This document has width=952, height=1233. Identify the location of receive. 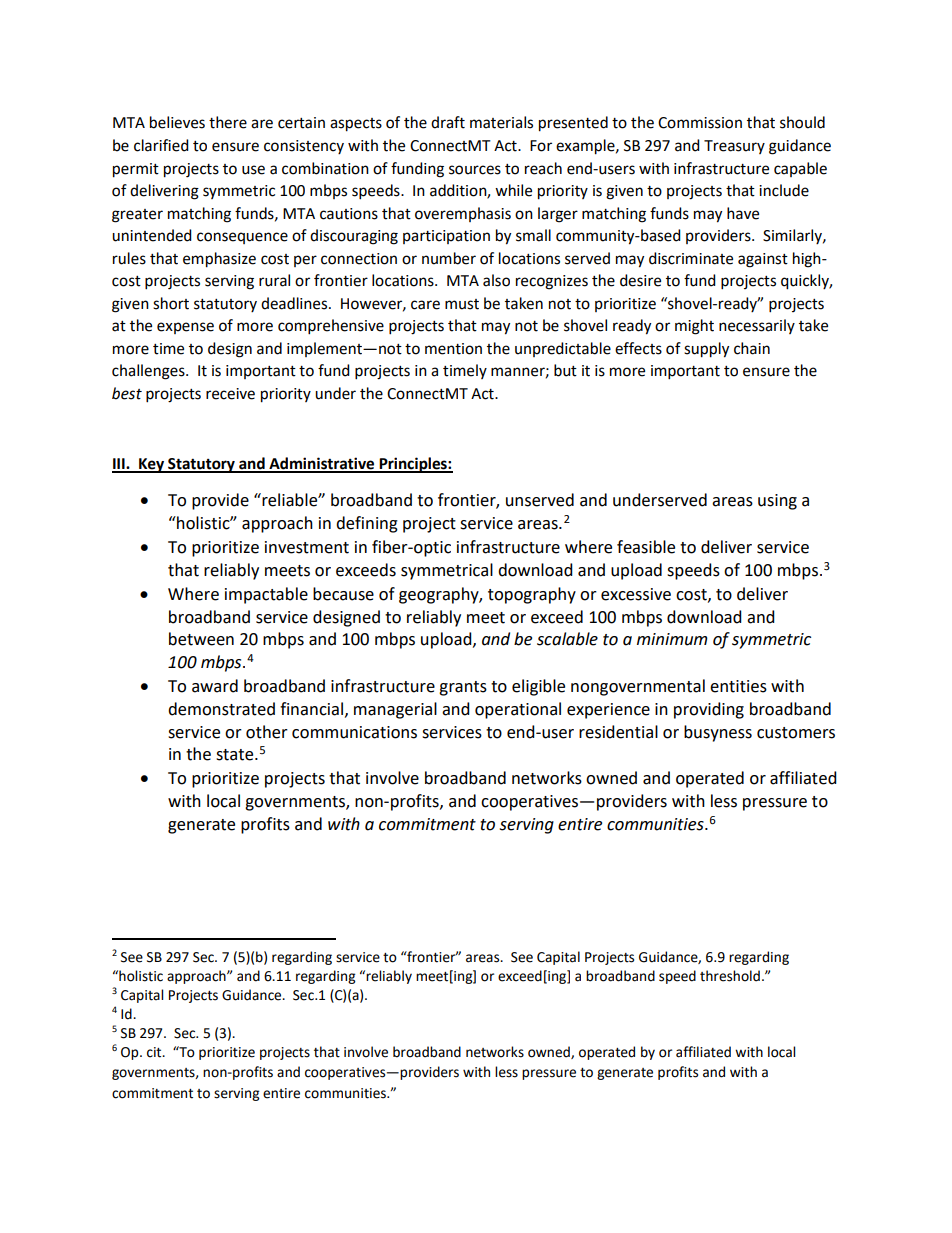
(230, 394).
